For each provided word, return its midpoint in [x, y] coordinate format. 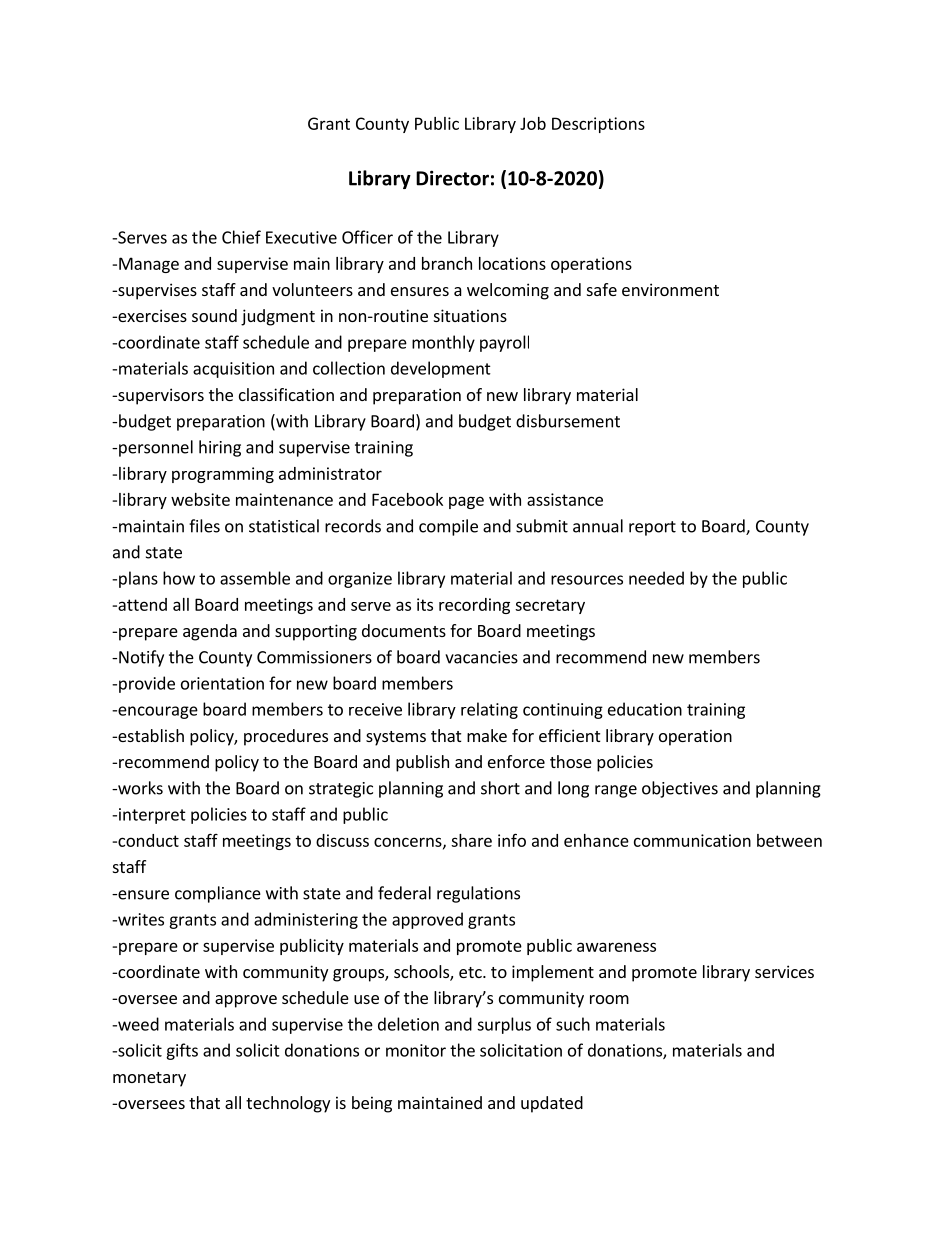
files [204, 526]
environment [670, 289]
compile [448, 527]
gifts [182, 1051]
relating [489, 710]
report [652, 528]
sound [214, 315]
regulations [478, 894]
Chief [241, 237]
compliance [218, 894]
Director [452, 178]
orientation [222, 683]
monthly [443, 343]
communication [692, 840]
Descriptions [598, 125]
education [645, 709]
